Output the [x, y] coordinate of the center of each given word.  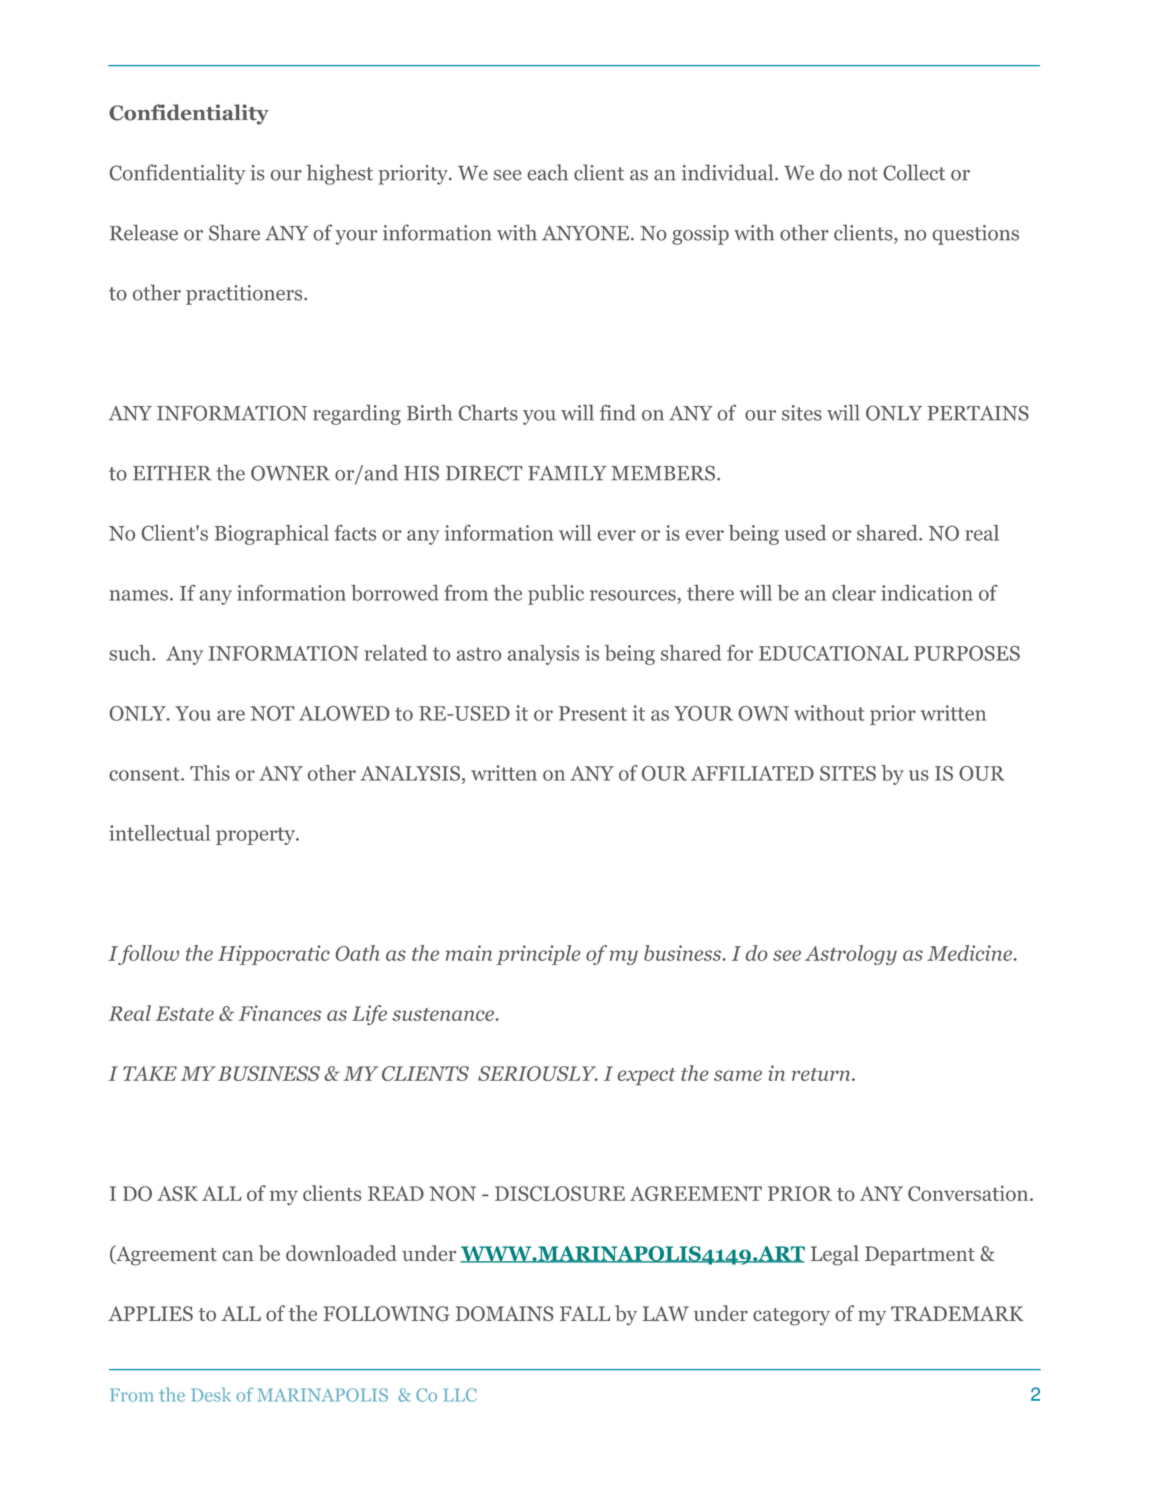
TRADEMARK [957, 1313]
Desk [211, 1394]
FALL [585, 1313]
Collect [914, 172]
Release [144, 232]
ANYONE [587, 233]
